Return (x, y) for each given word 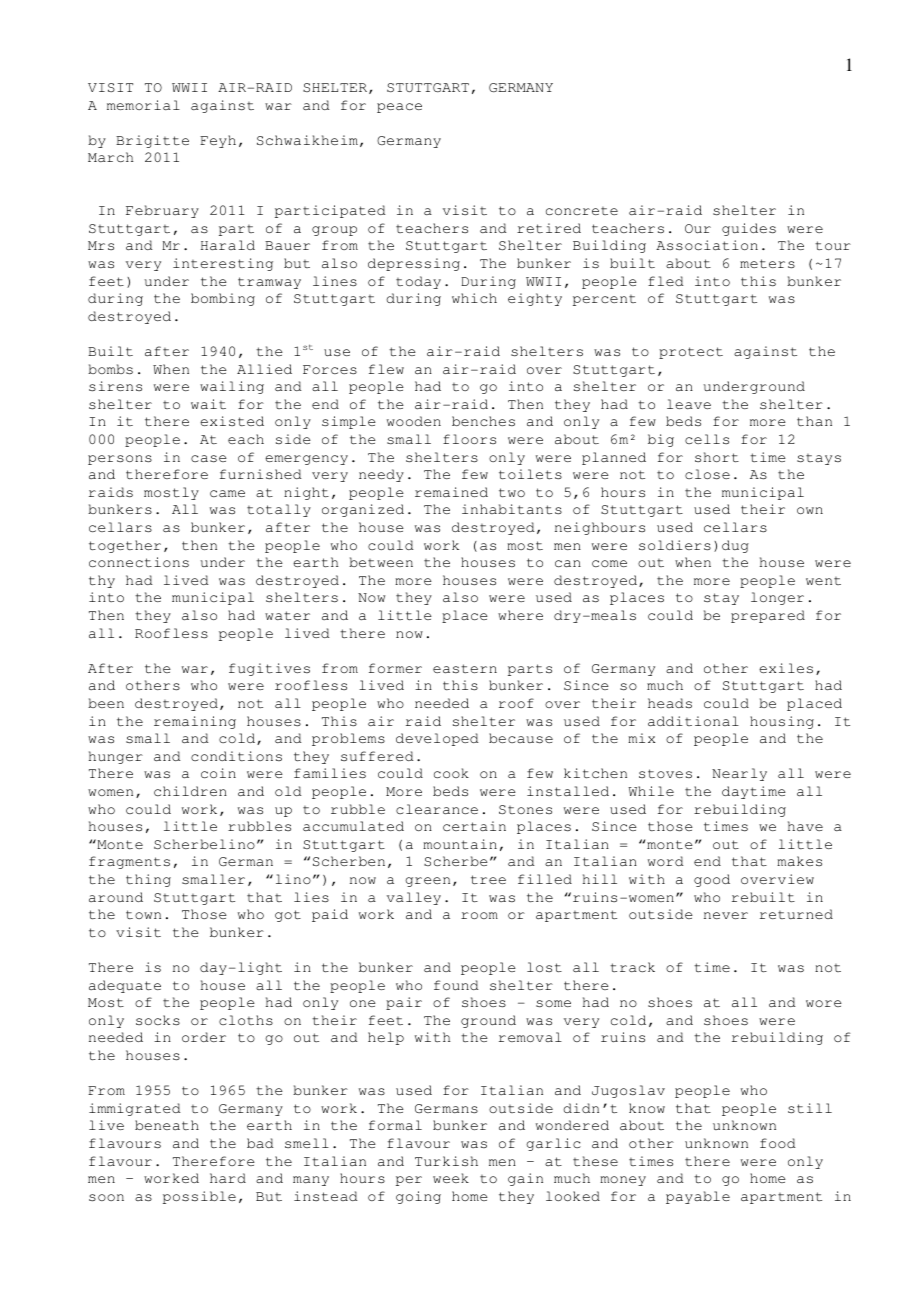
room (479, 915)
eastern (465, 669)
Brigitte (152, 141)
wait (208, 404)
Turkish (446, 1161)
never (726, 915)
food (777, 1143)
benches (483, 421)
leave (689, 404)
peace (399, 108)
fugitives (269, 669)
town (143, 914)
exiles (786, 668)
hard (228, 1178)
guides (749, 229)
